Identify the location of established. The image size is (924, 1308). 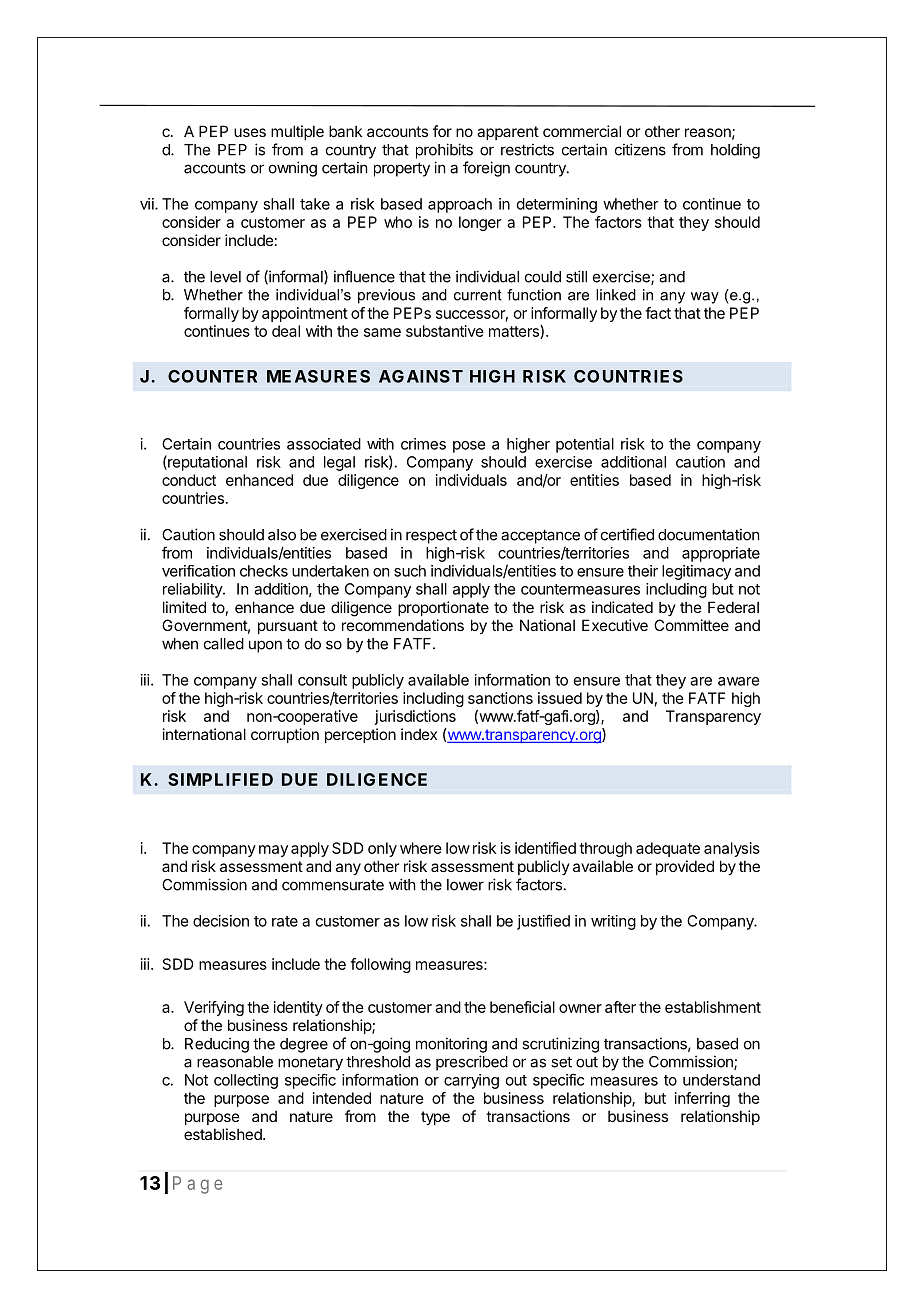
(224, 1134).
